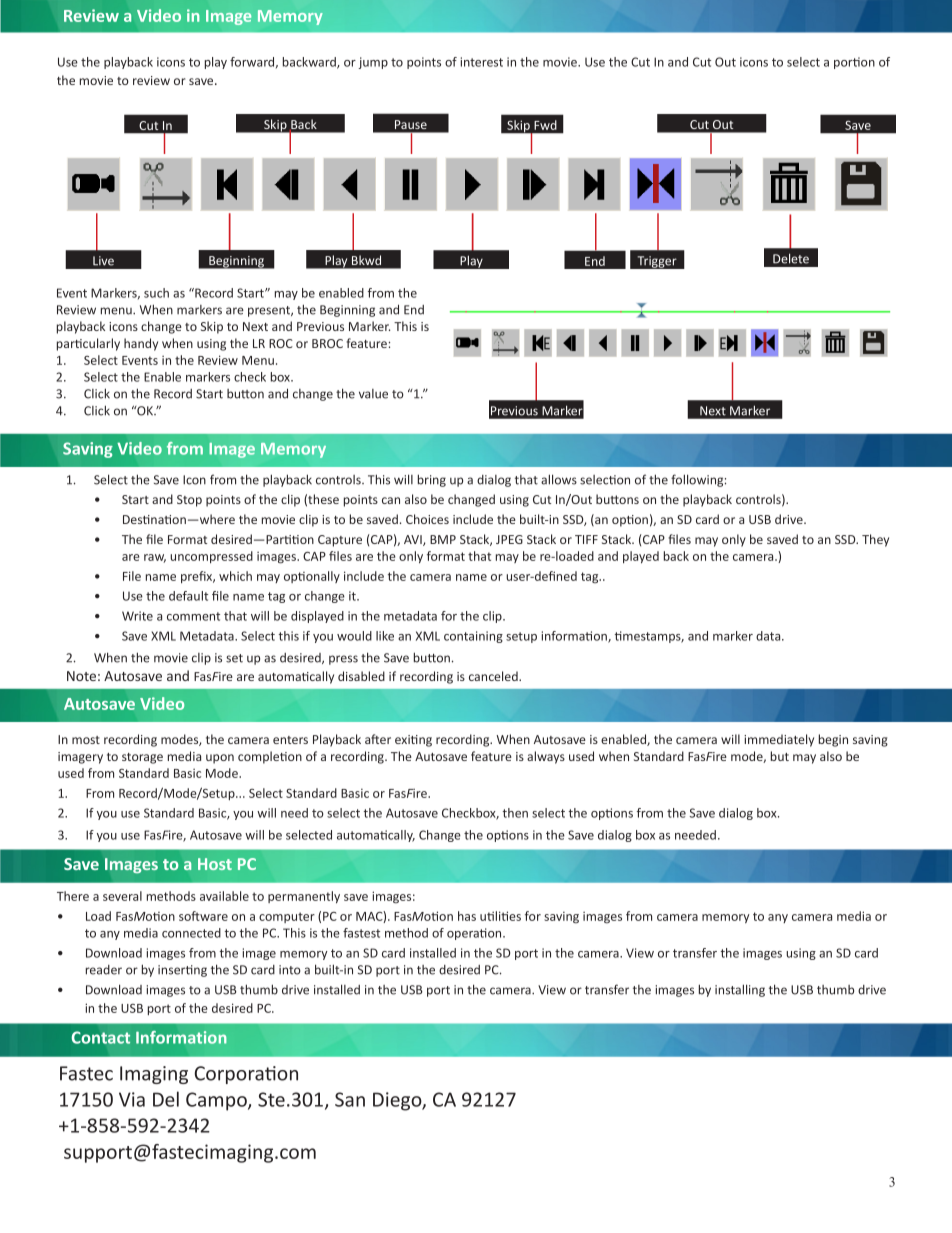 The image size is (952, 1233). I want to click on Via, so click(132, 1099).
